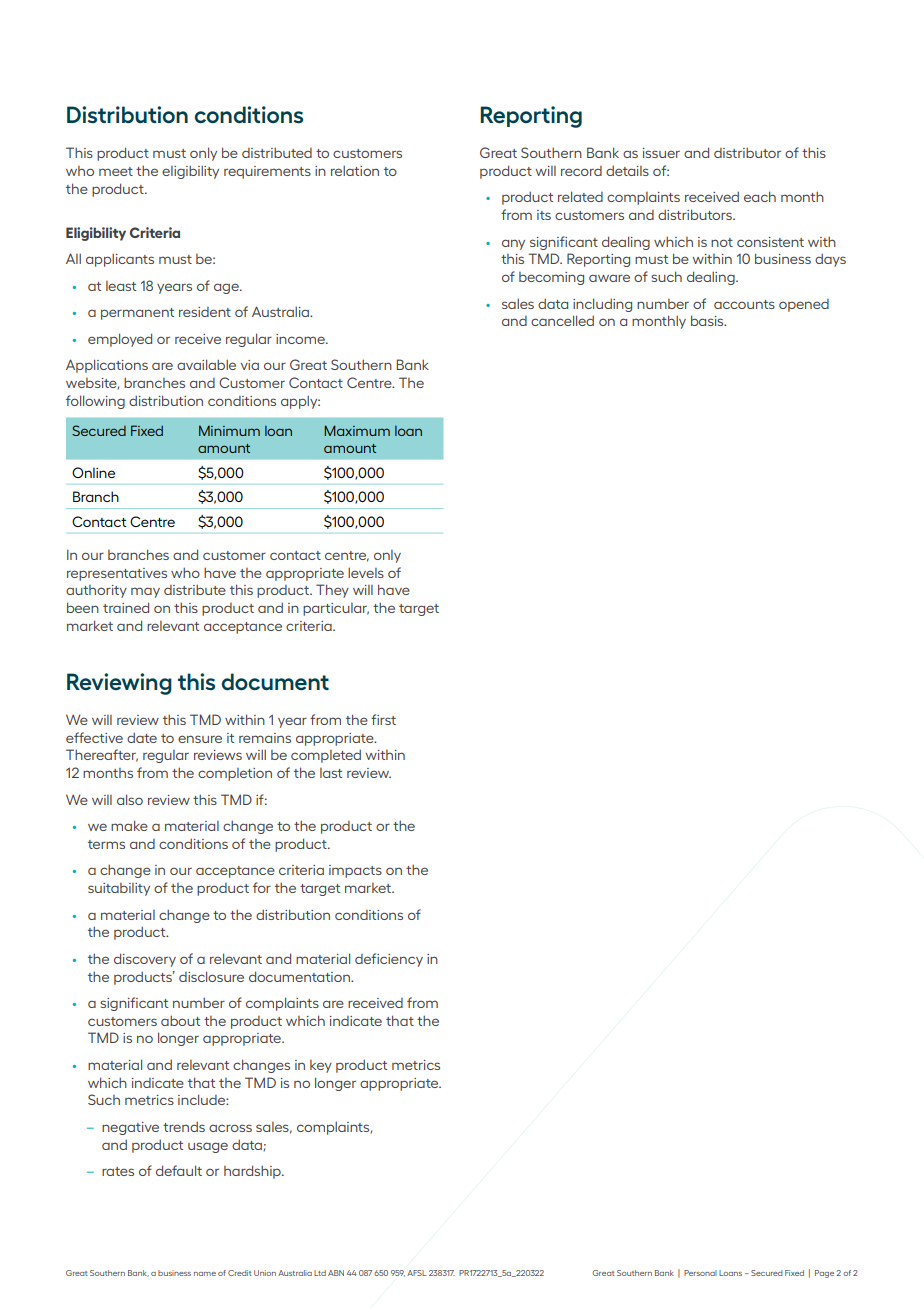 The image size is (924, 1308). What do you see at coordinates (366, 572) in the screenshot?
I see `levels` at bounding box center [366, 572].
